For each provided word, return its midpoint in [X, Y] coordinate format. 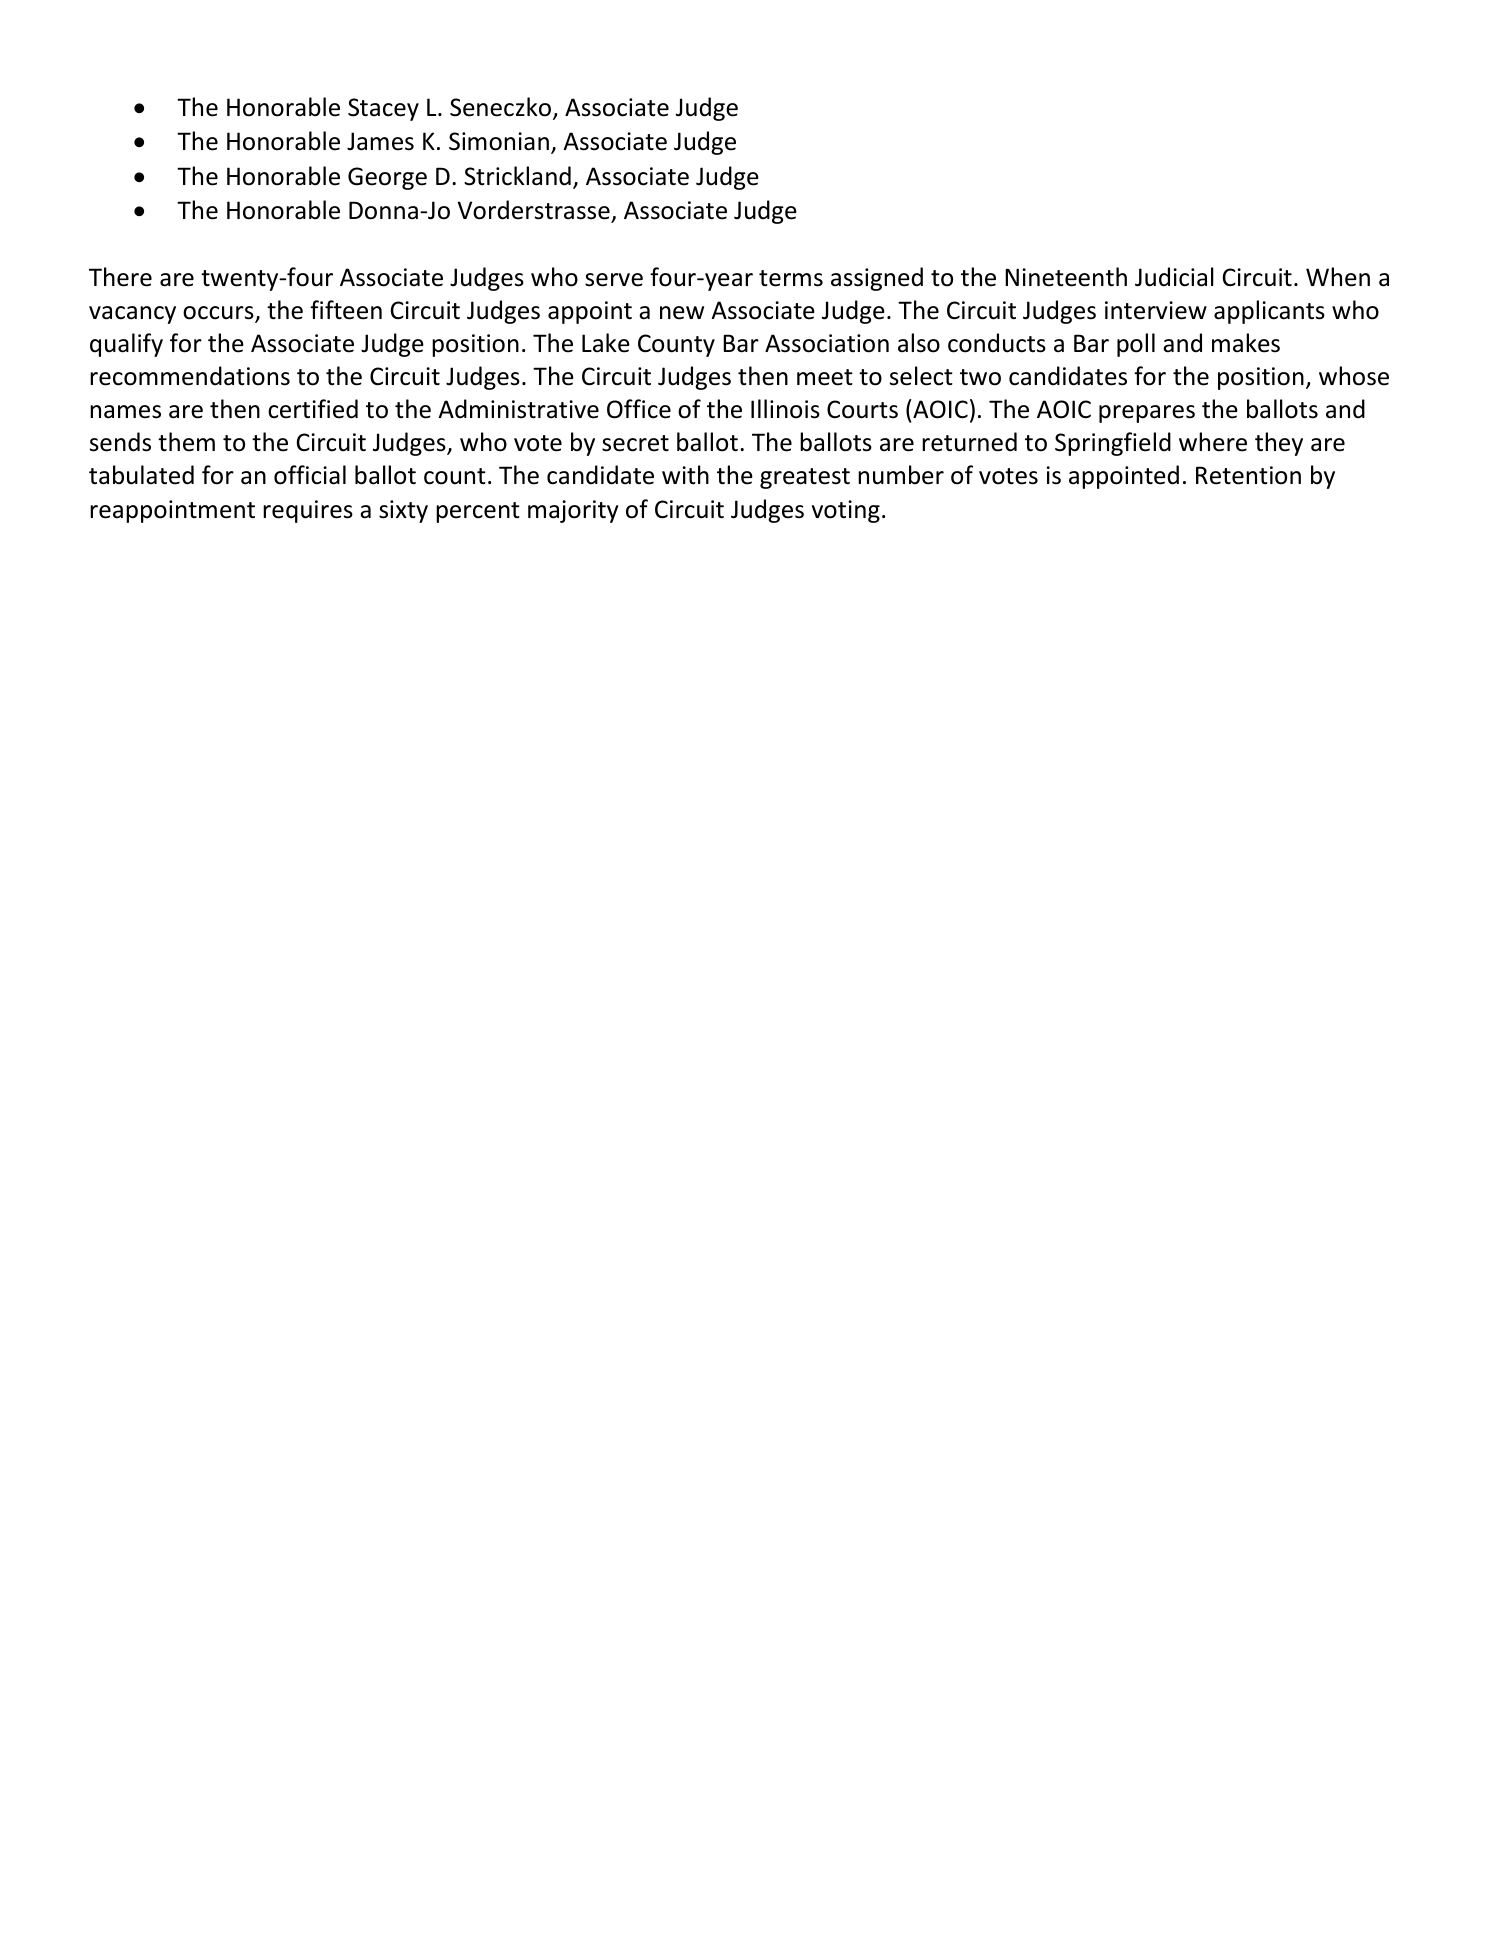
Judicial [1174, 277]
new [682, 313]
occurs [219, 314]
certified [313, 409]
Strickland [517, 176]
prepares [1147, 414]
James [380, 141]
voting [846, 511]
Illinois [785, 409]
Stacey [383, 109]
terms [791, 278]
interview [1156, 310]
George [387, 178]
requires [308, 511]
